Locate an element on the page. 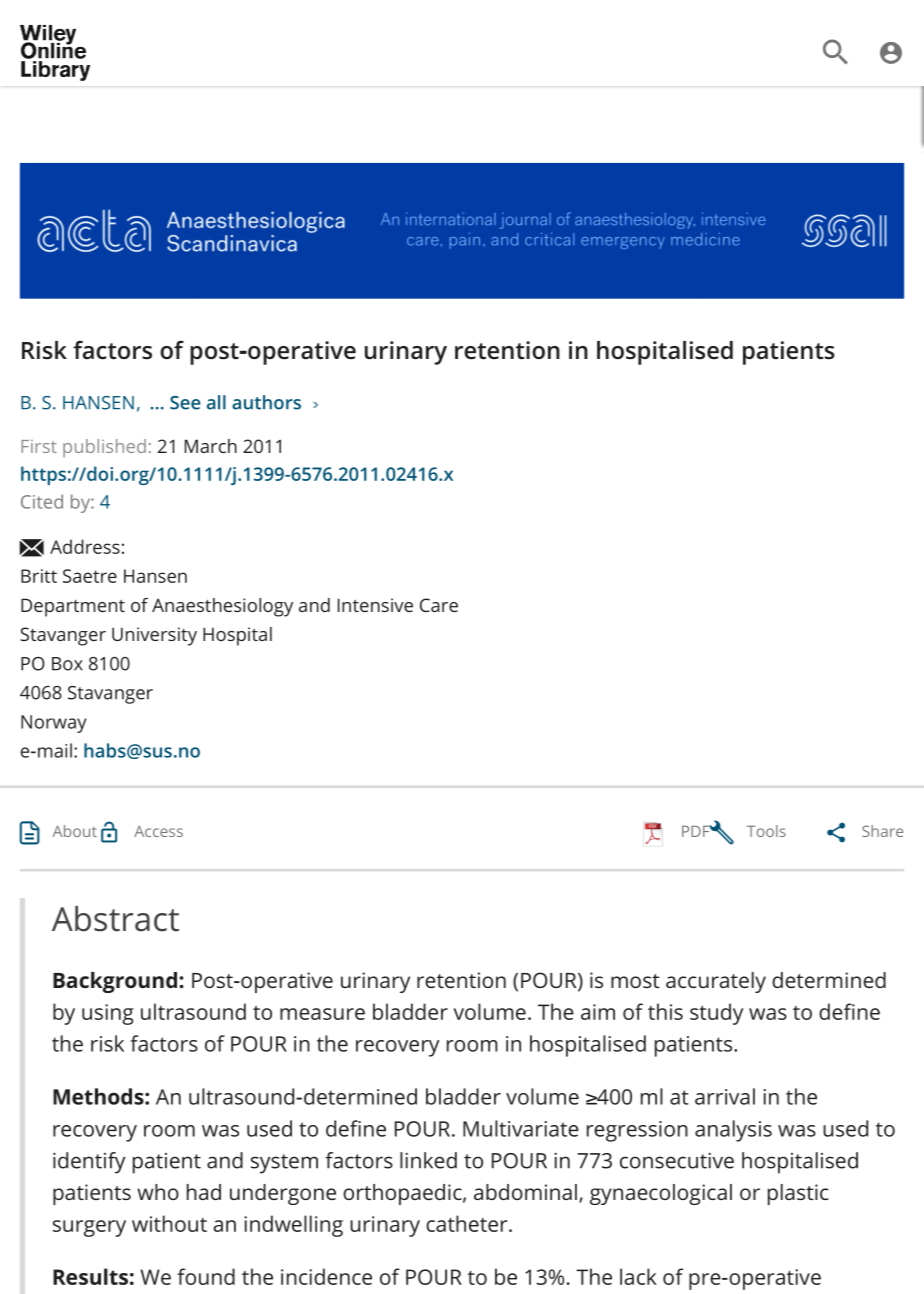 Image resolution: width=924 pixels, height=1294 pixels. study is located at coordinates (716, 1014).
